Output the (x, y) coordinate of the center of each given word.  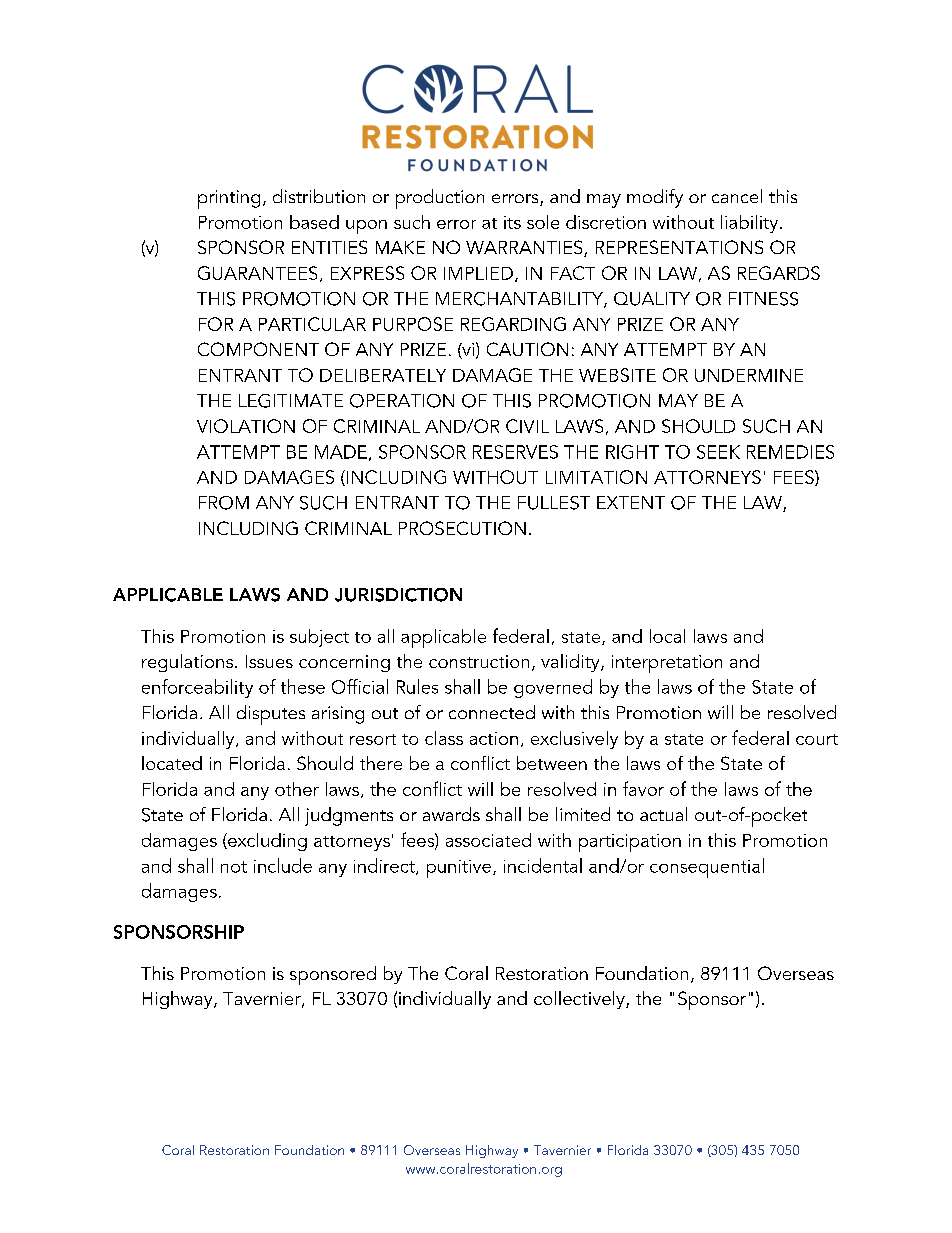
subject (319, 638)
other (297, 789)
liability (751, 224)
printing (229, 199)
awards (451, 814)
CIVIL (527, 426)
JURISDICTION (398, 595)
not (234, 867)
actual (663, 814)
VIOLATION (246, 426)
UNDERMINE (749, 375)
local (667, 636)
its (512, 222)
